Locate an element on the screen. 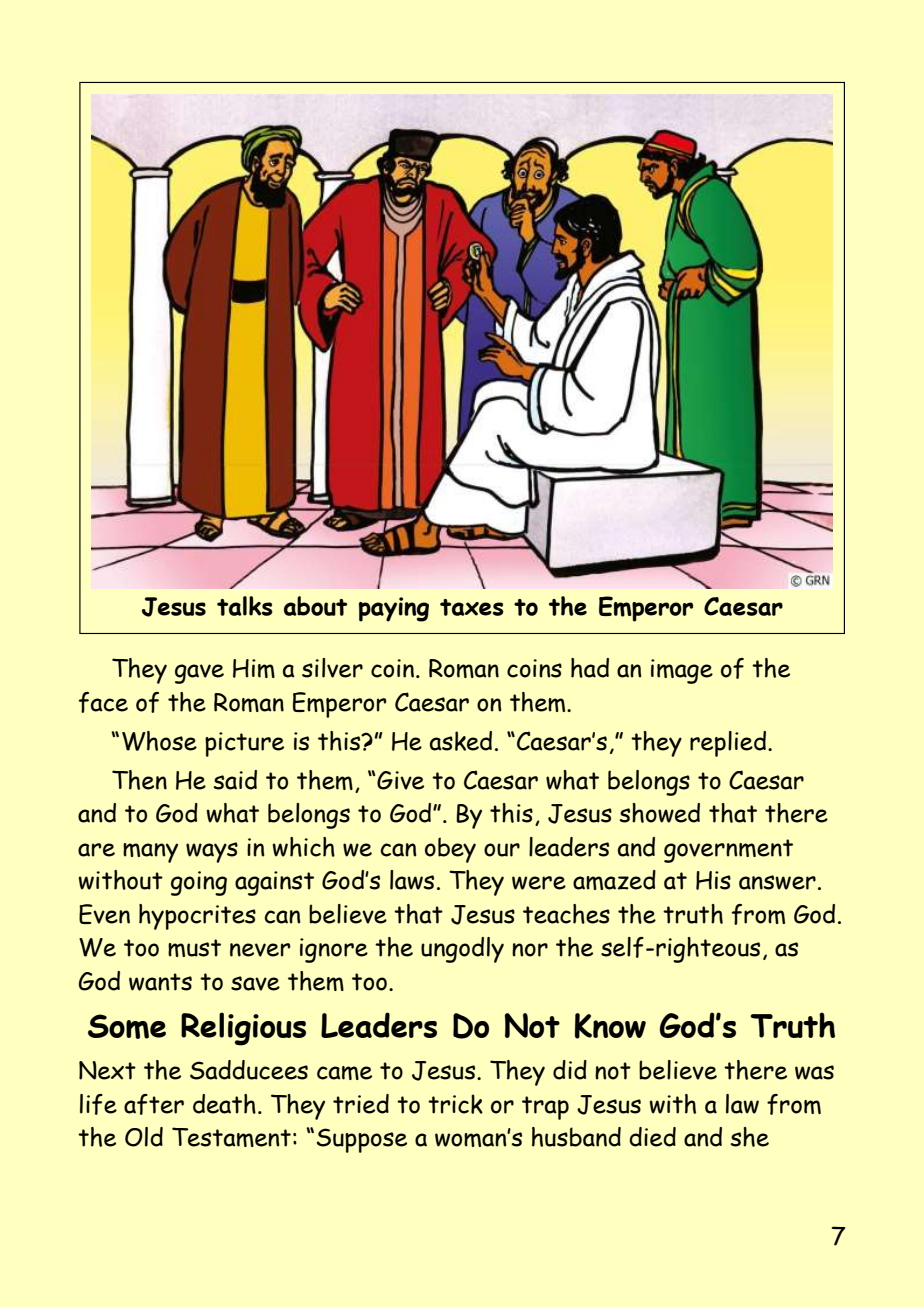 The width and height of the screenshot is (924, 1307). image is located at coordinates (682, 671).
